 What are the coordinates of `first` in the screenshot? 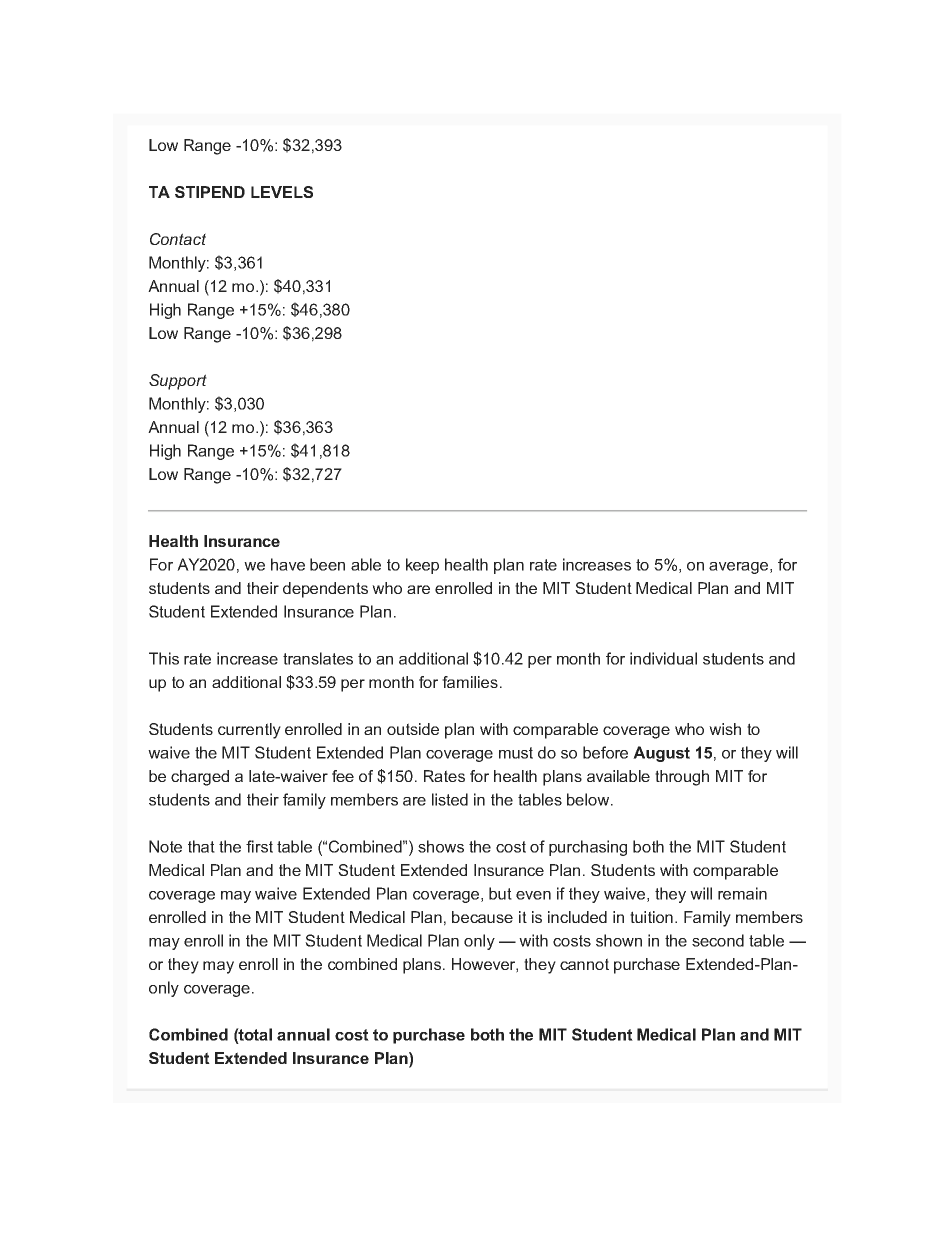 It's located at (259, 846).
